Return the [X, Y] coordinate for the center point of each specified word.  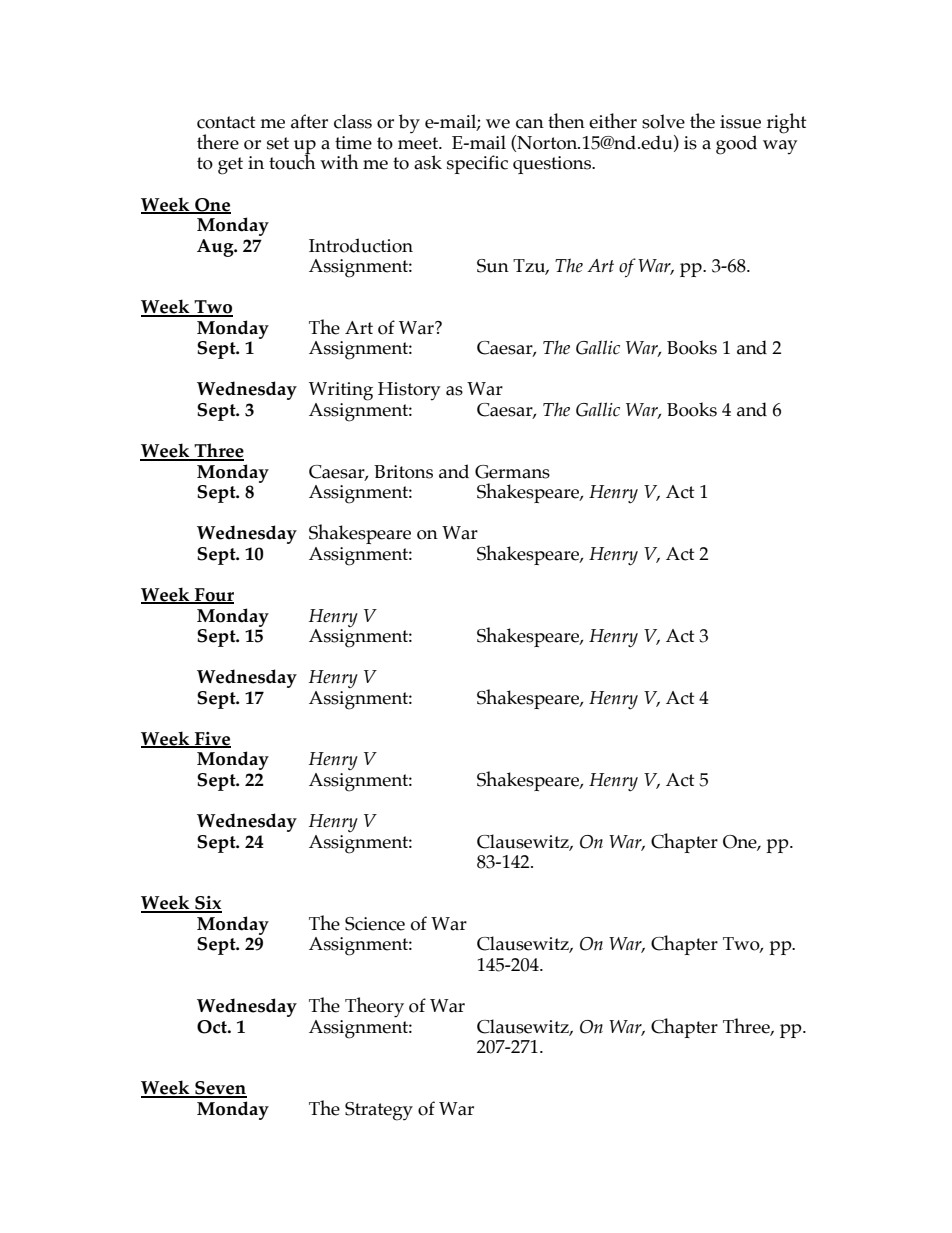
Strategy [379, 1111]
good [736, 145]
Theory [374, 1007]
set [278, 143]
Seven [220, 1089]
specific [477, 164]
